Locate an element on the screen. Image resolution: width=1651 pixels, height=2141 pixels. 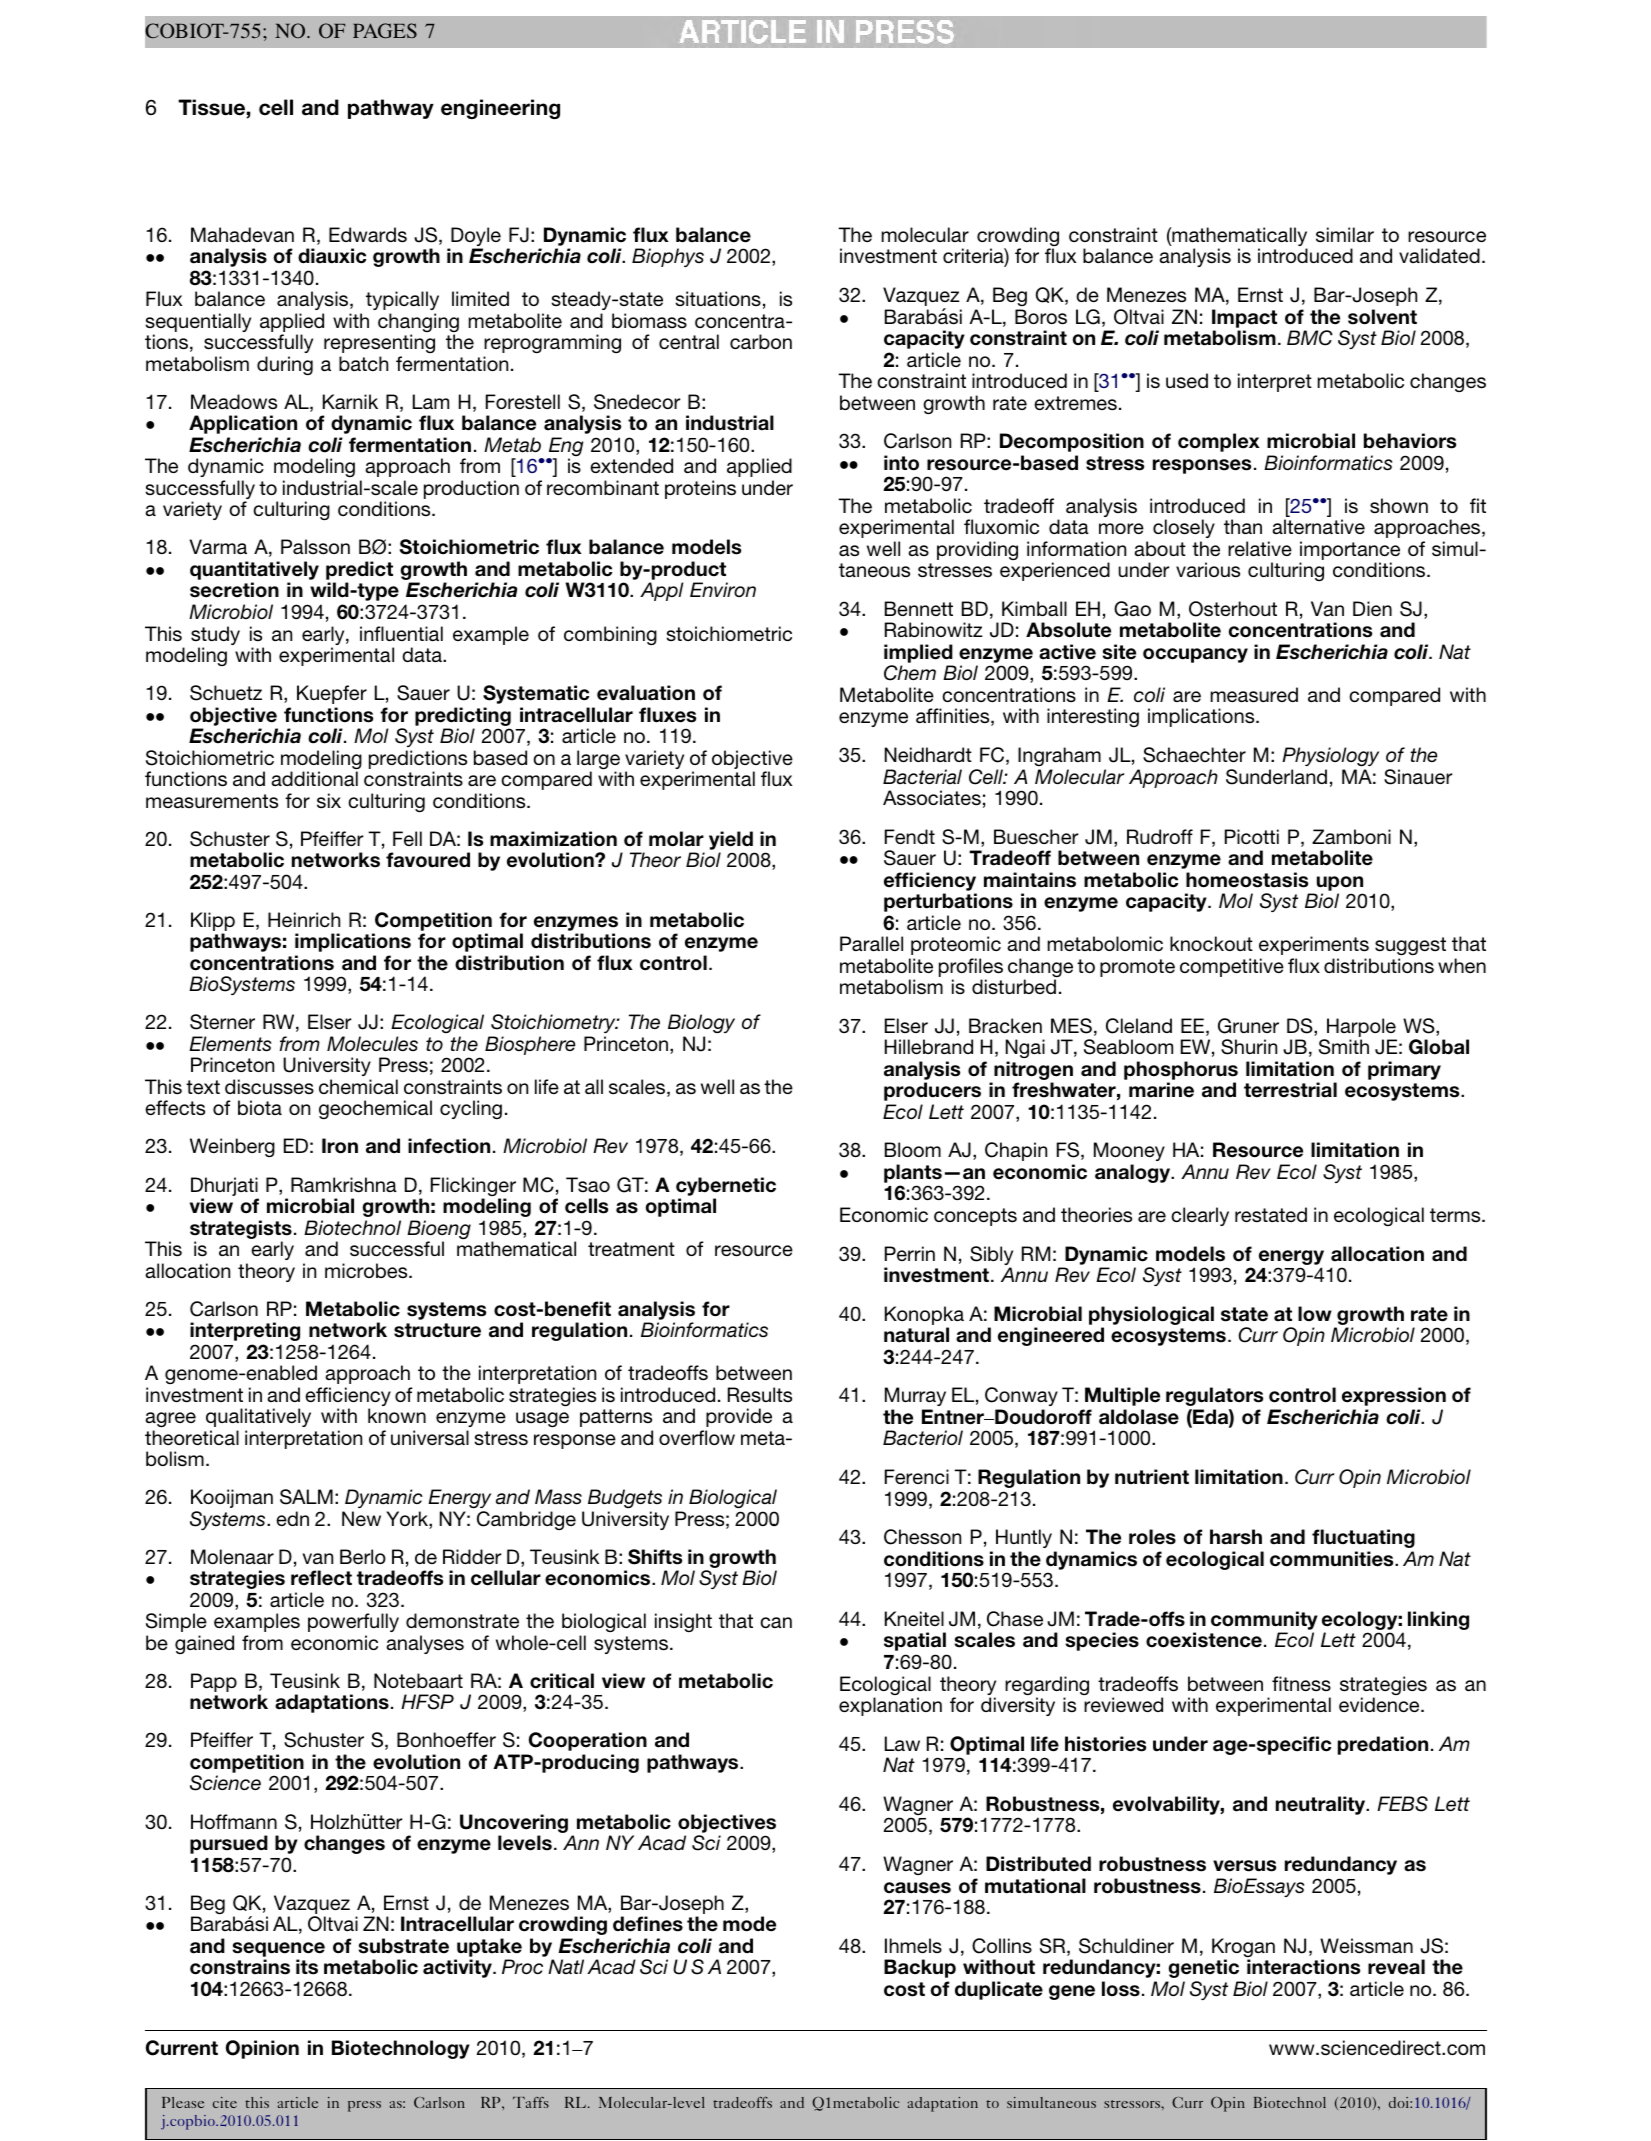
Backup is located at coordinates (920, 1968).
